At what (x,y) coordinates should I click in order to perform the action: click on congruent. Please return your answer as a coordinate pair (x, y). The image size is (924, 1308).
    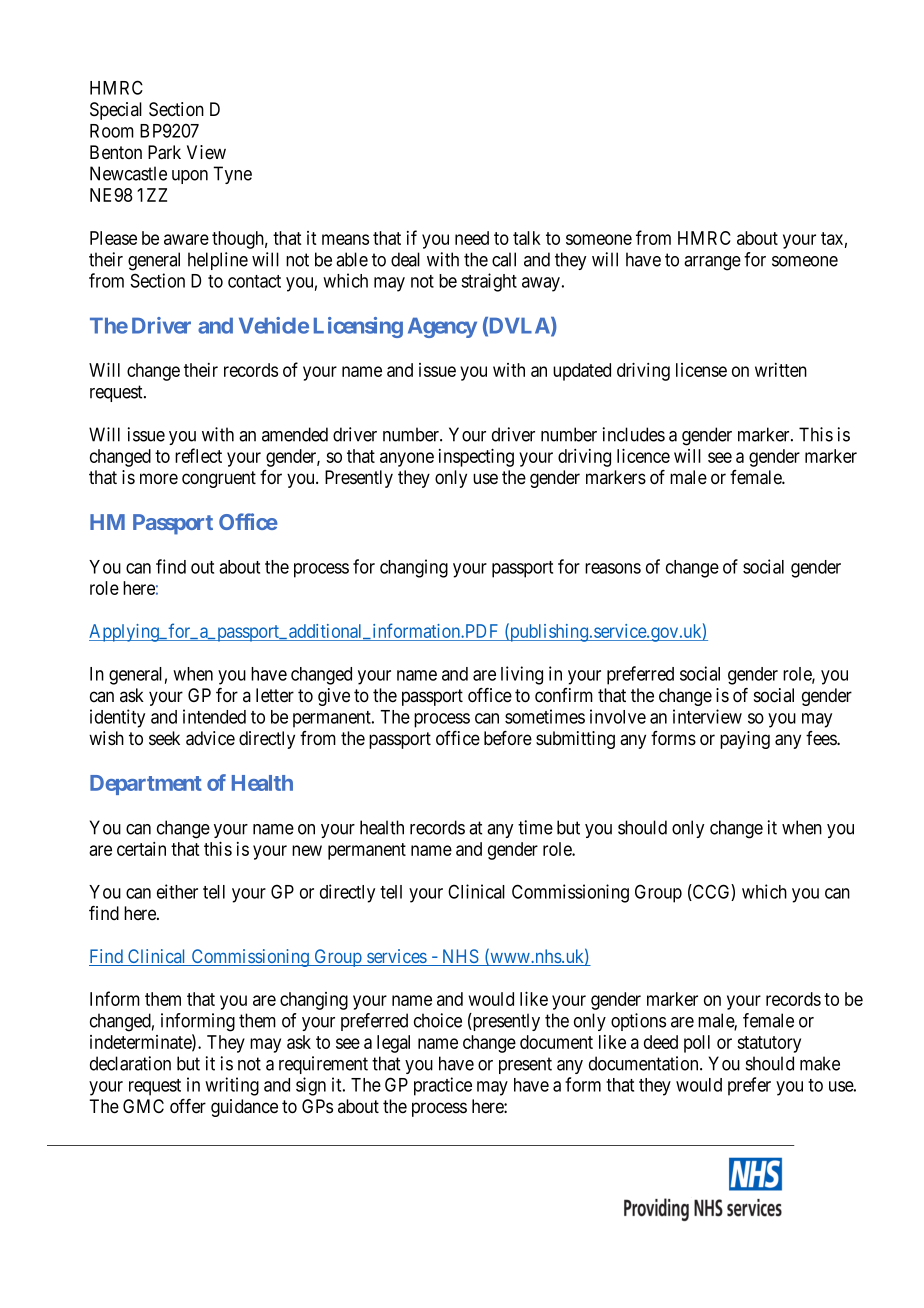
    Looking at the image, I should click on (219, 479).
